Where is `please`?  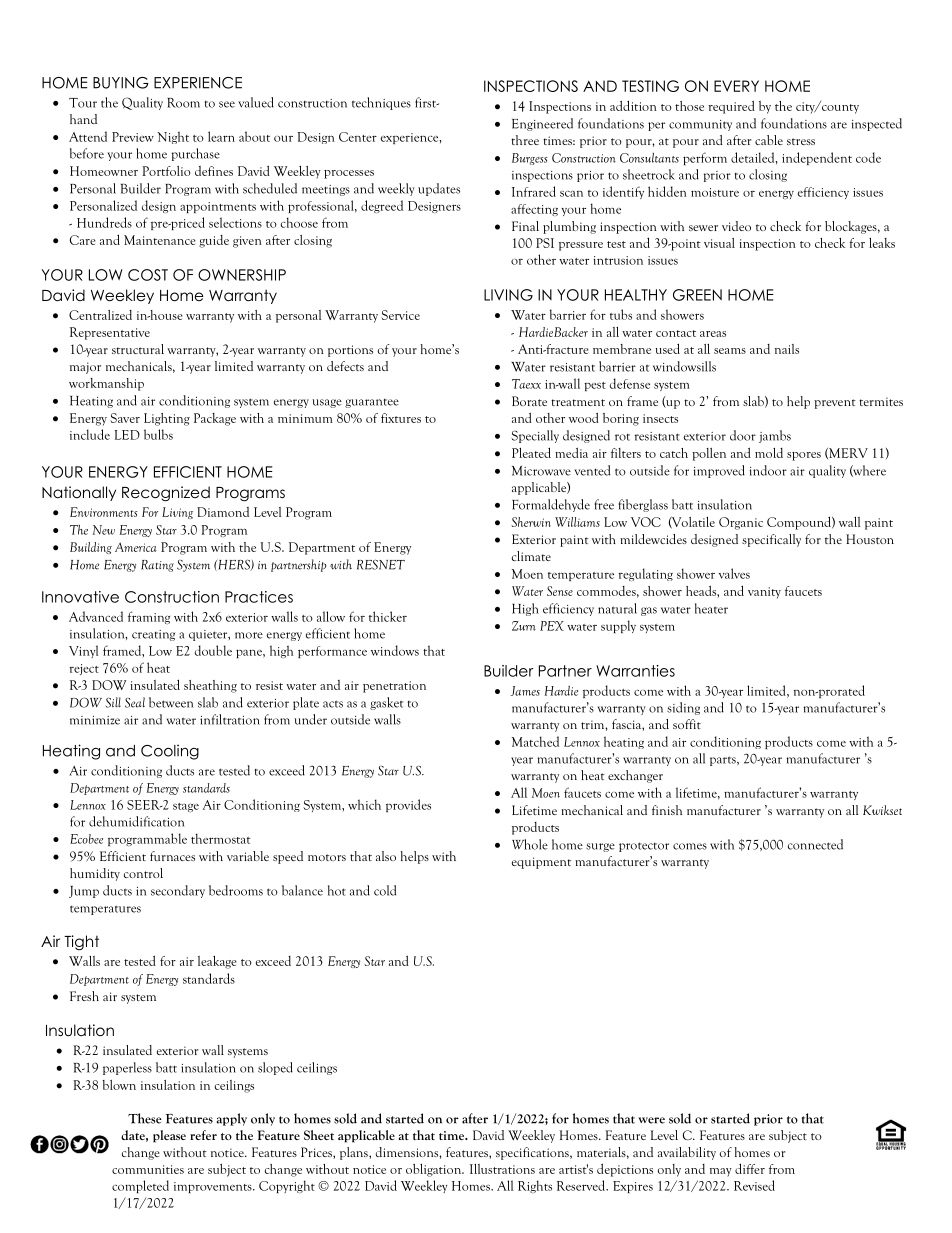
please is located at coordinates (169, 1136).
